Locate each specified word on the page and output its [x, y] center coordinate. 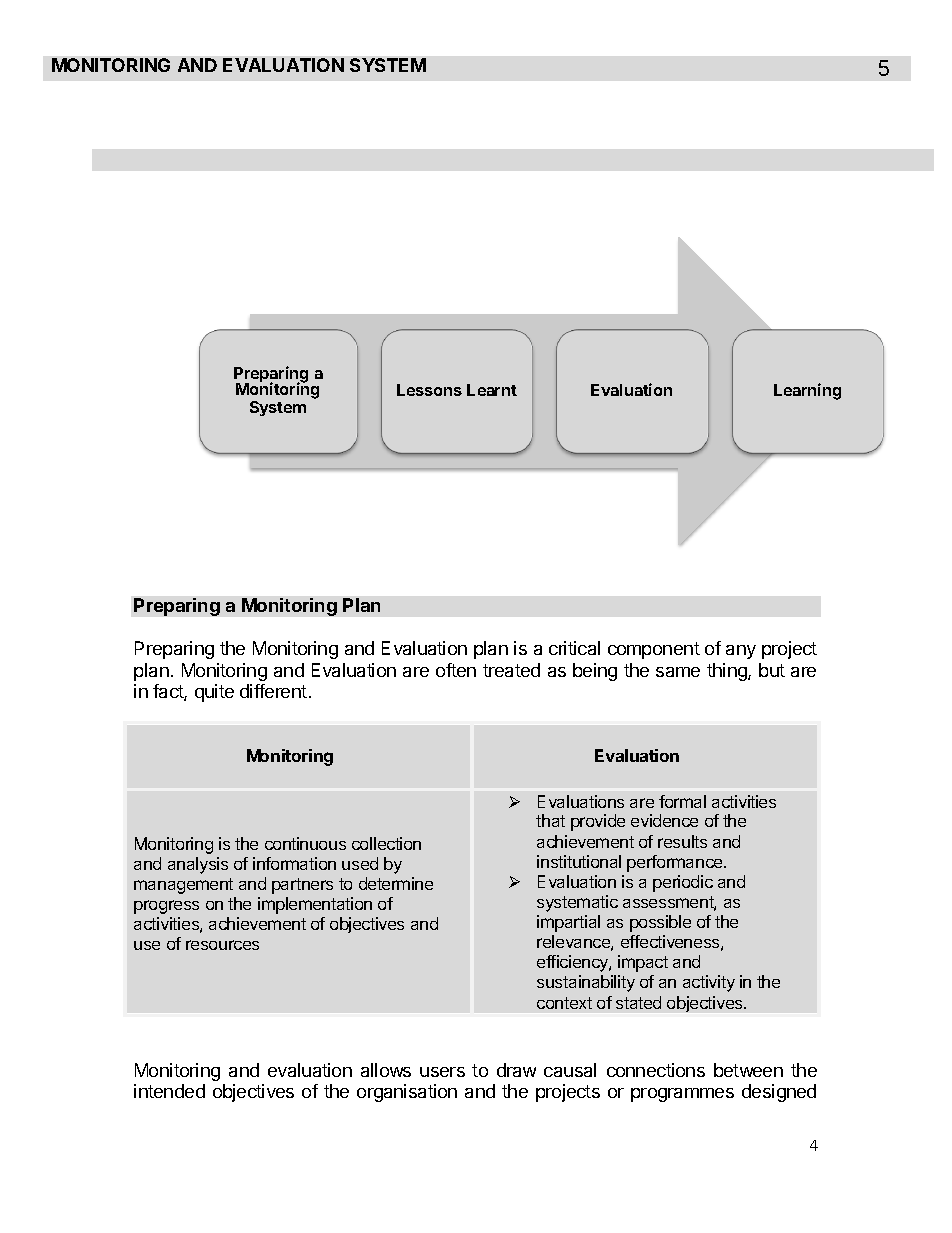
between [748, 1070]
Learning [807, 391]
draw [516, 1070]
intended [169, 1091]
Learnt [492, 390]
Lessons [429, 390]
